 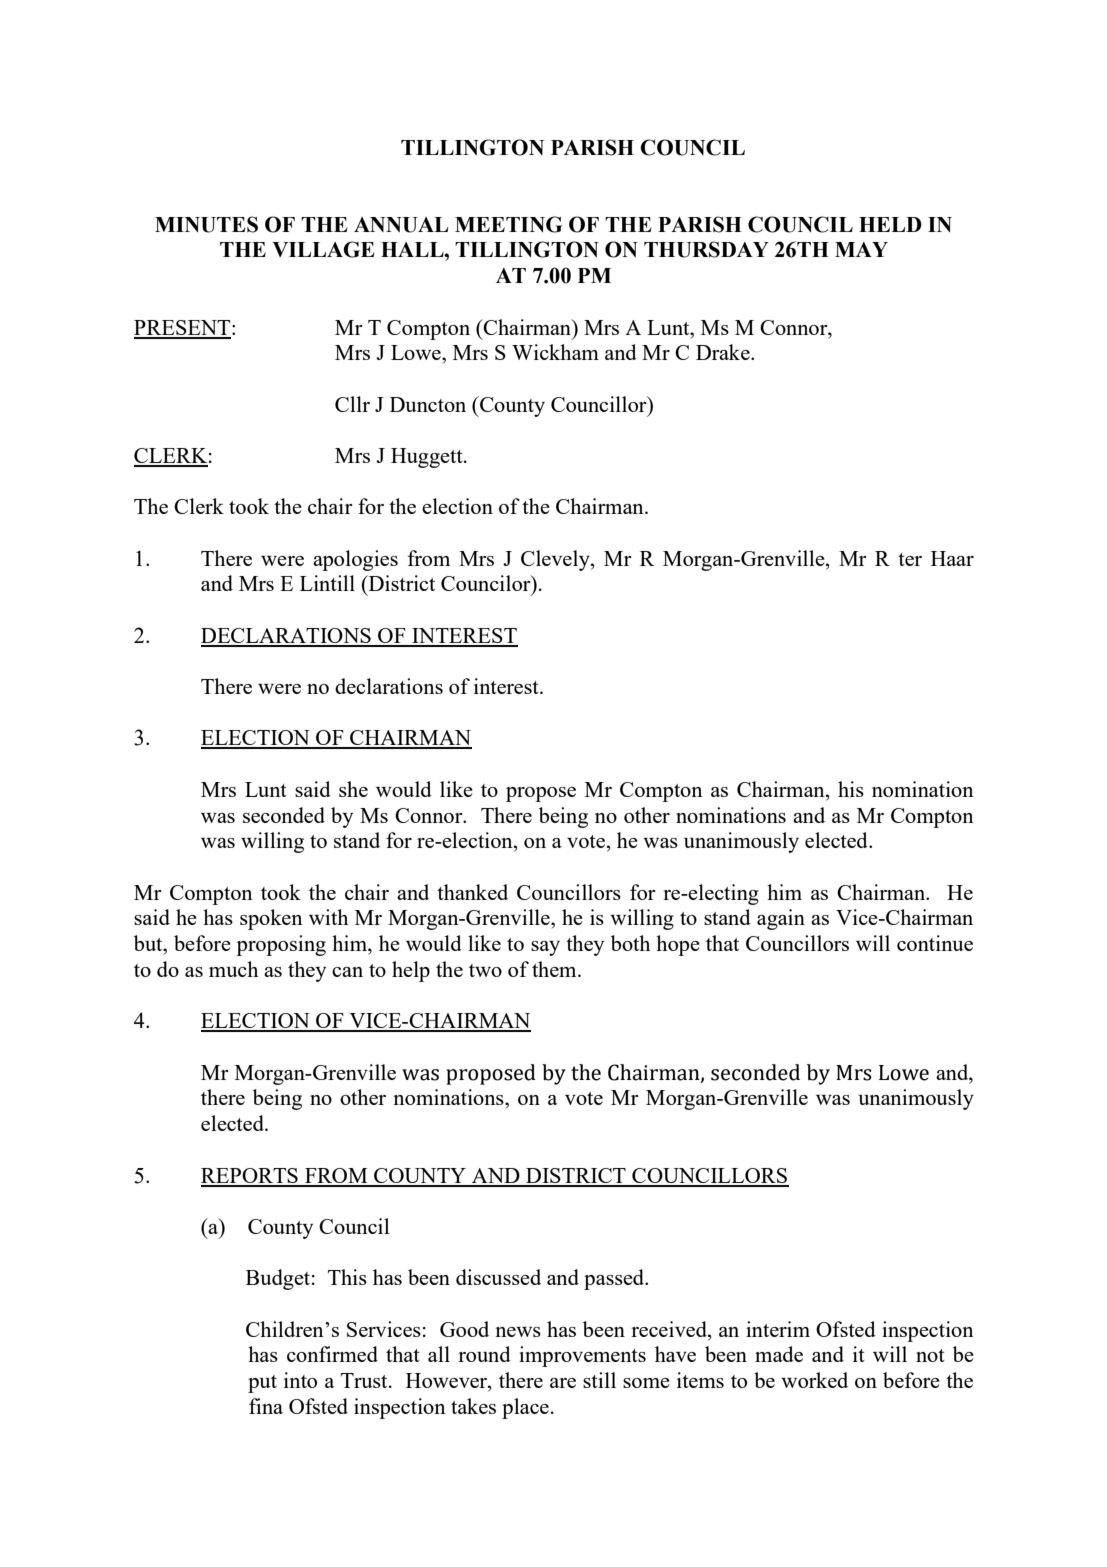 What do you see at coordinates (555, 969) in the document?
I see `them` at bounding box center [555, 969].
